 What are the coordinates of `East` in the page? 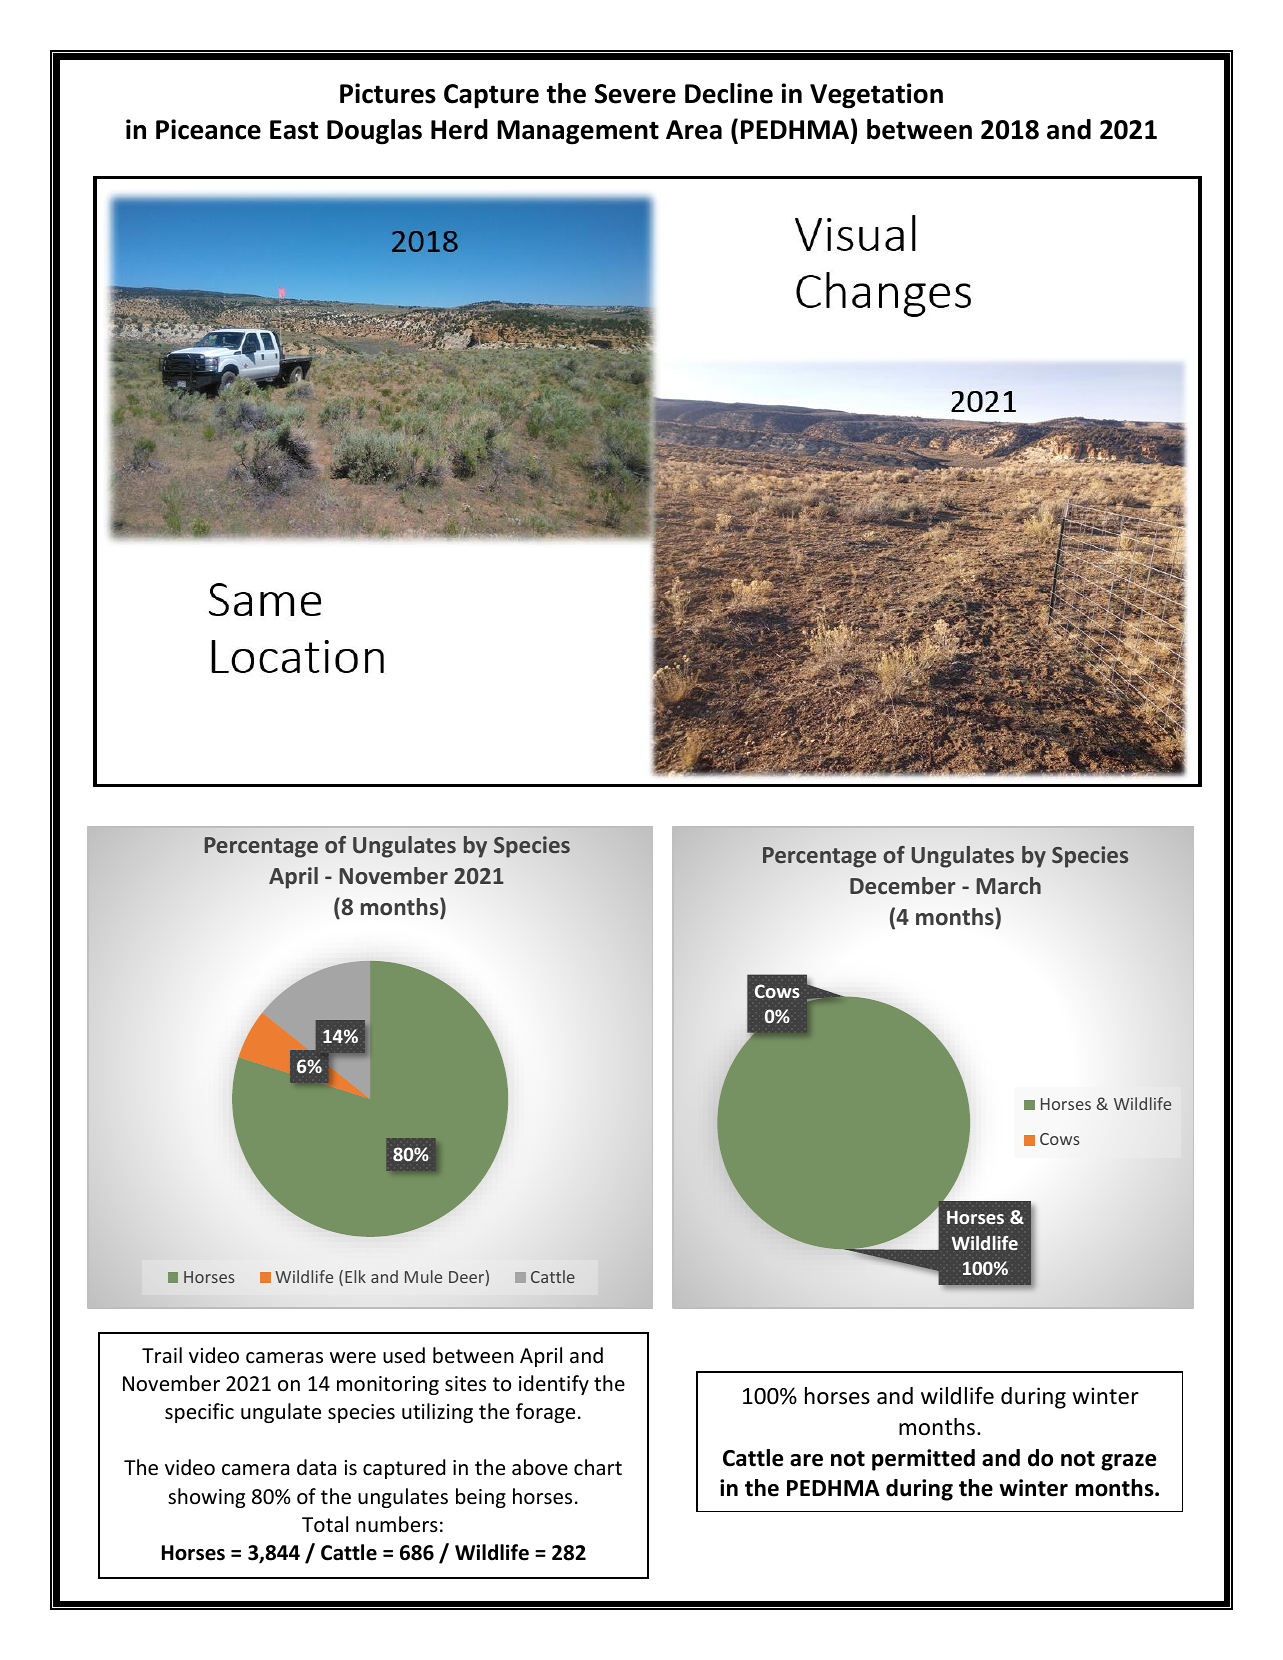 It's located at (294, 130).
